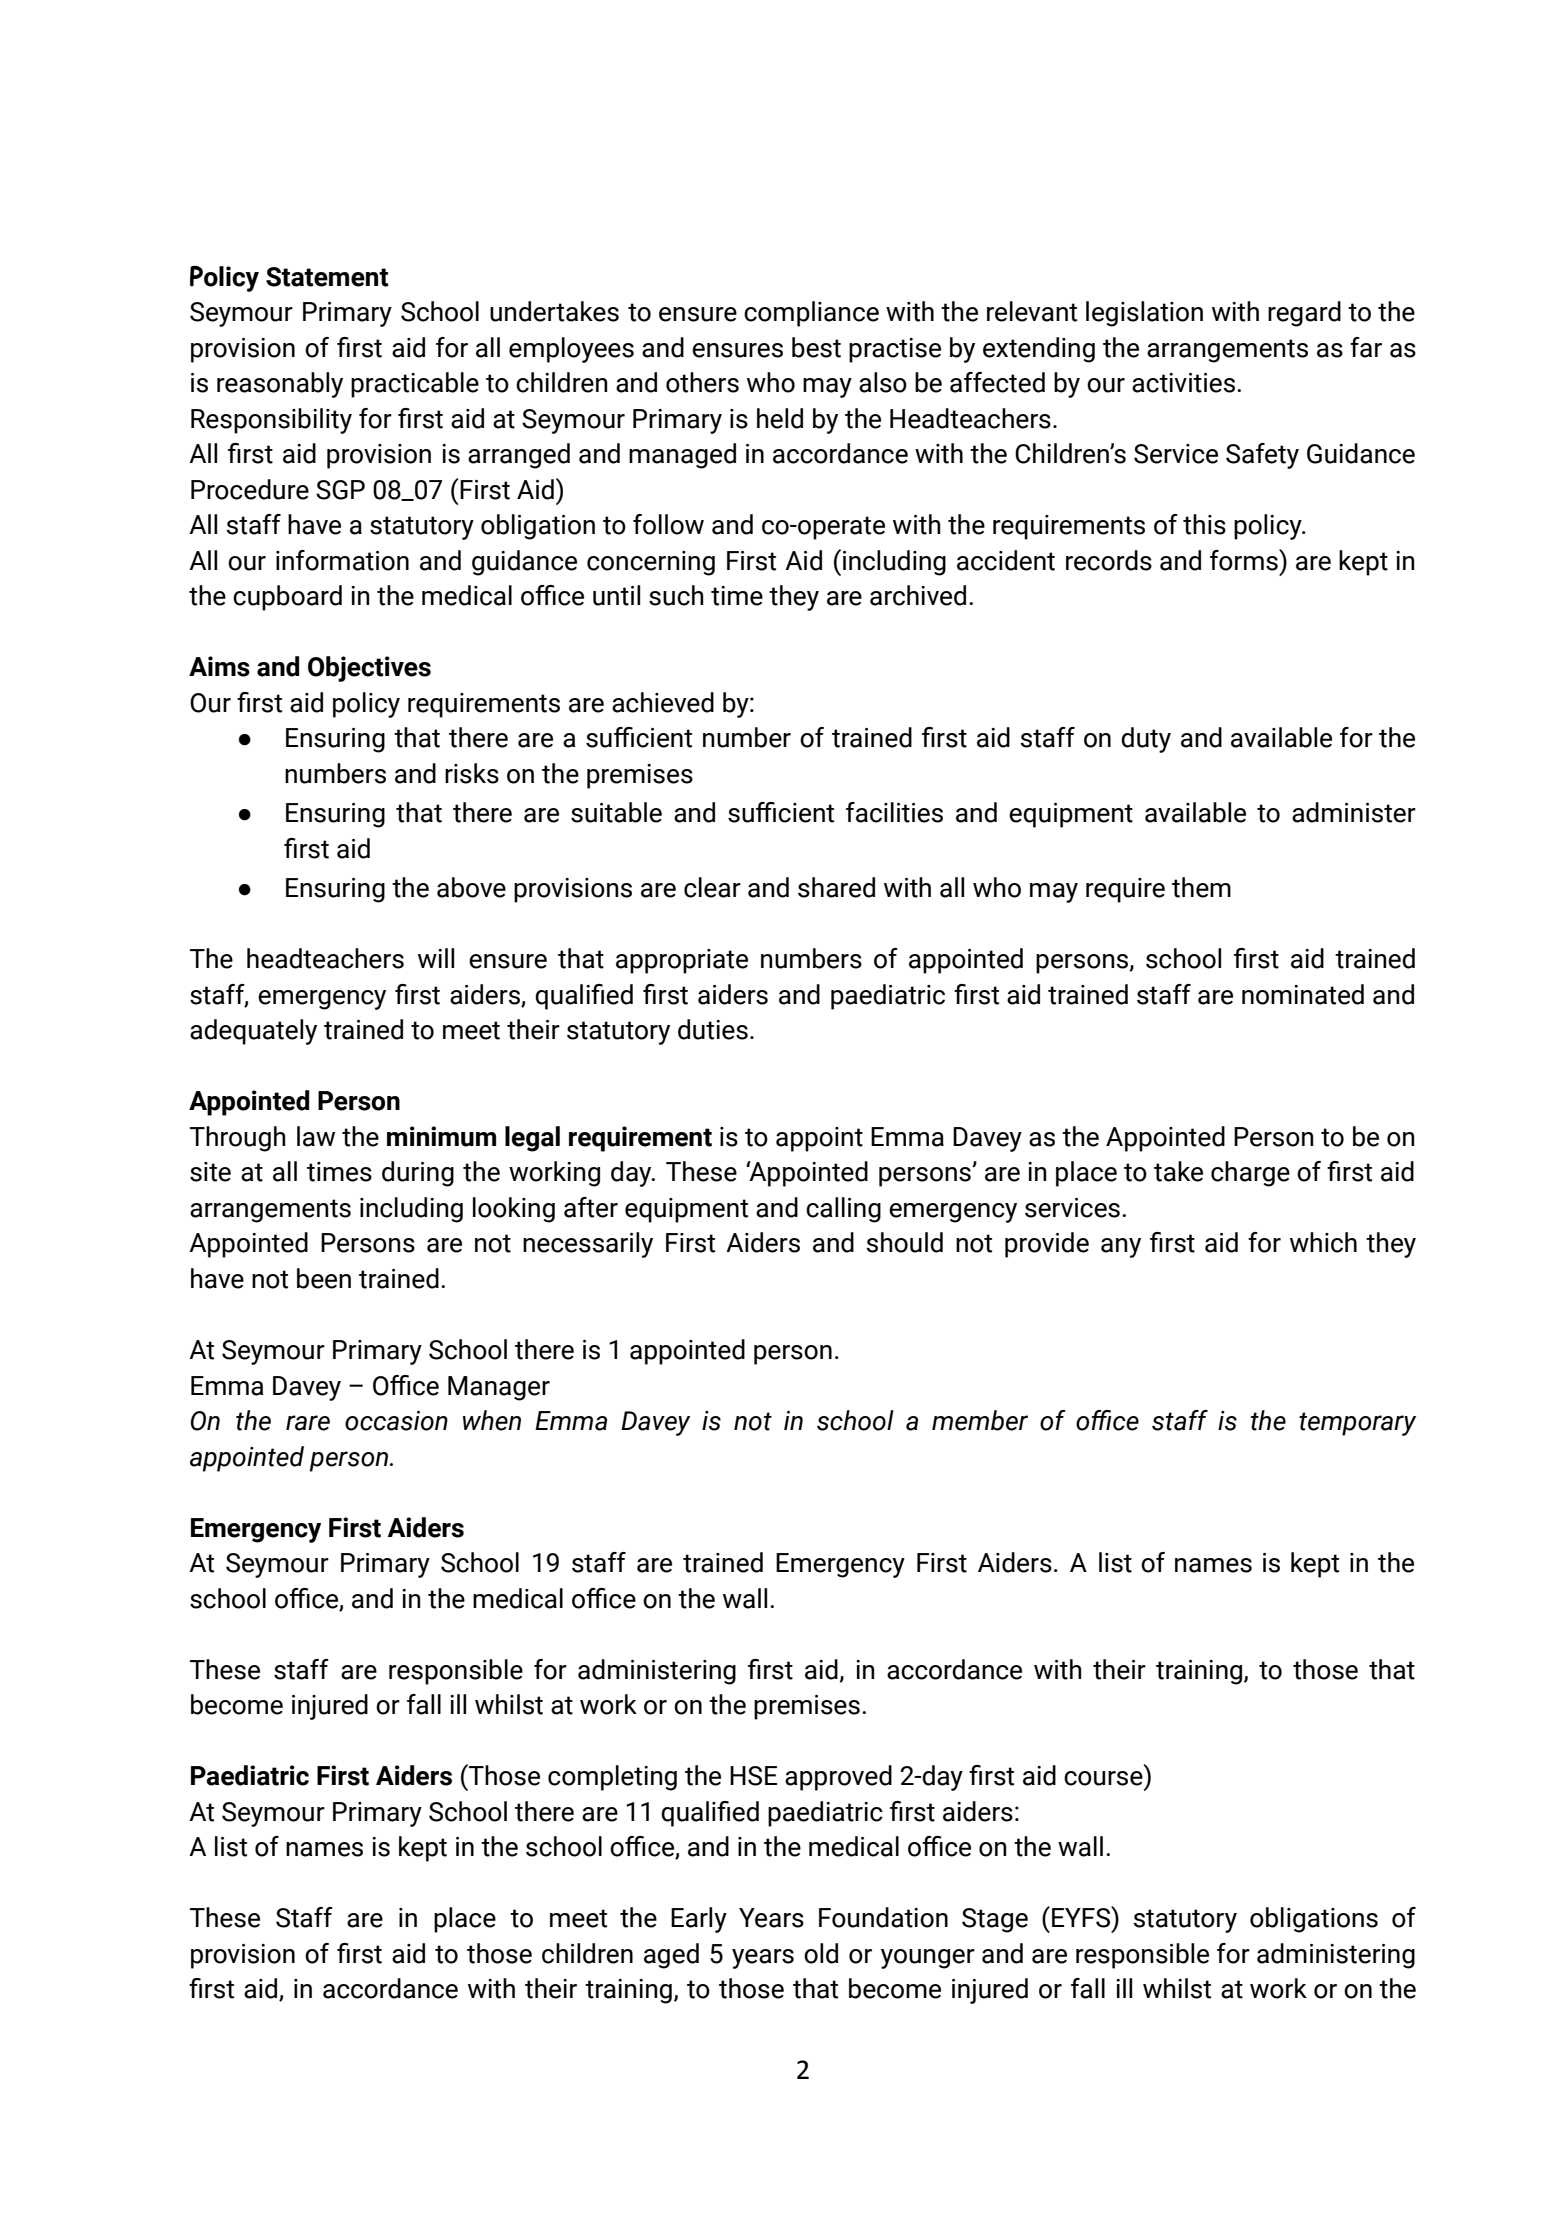  Describe the element at coordinates (612, 1778) in the page. I see `completing` at that location.
